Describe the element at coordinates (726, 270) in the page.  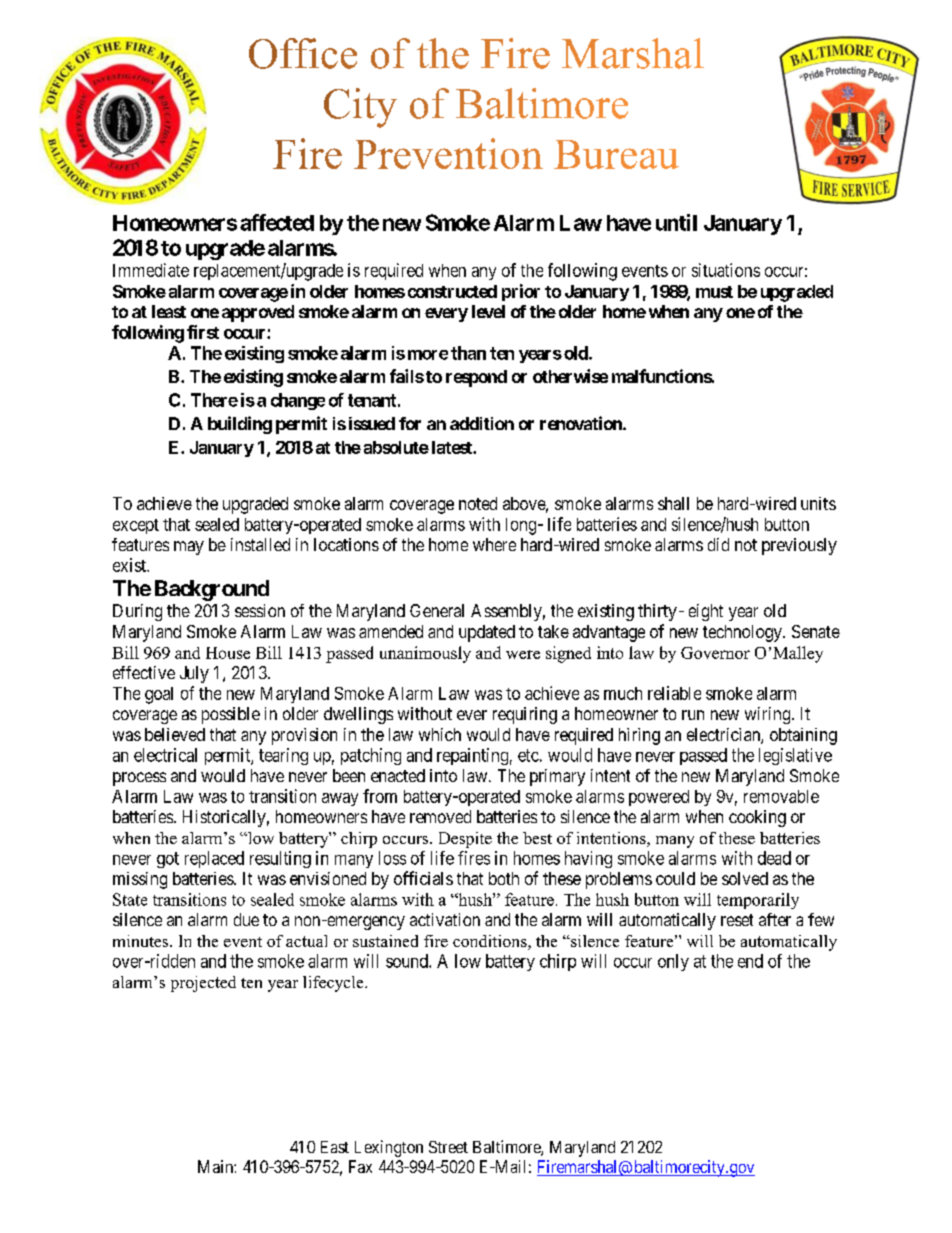
I see `situations` at that location.
